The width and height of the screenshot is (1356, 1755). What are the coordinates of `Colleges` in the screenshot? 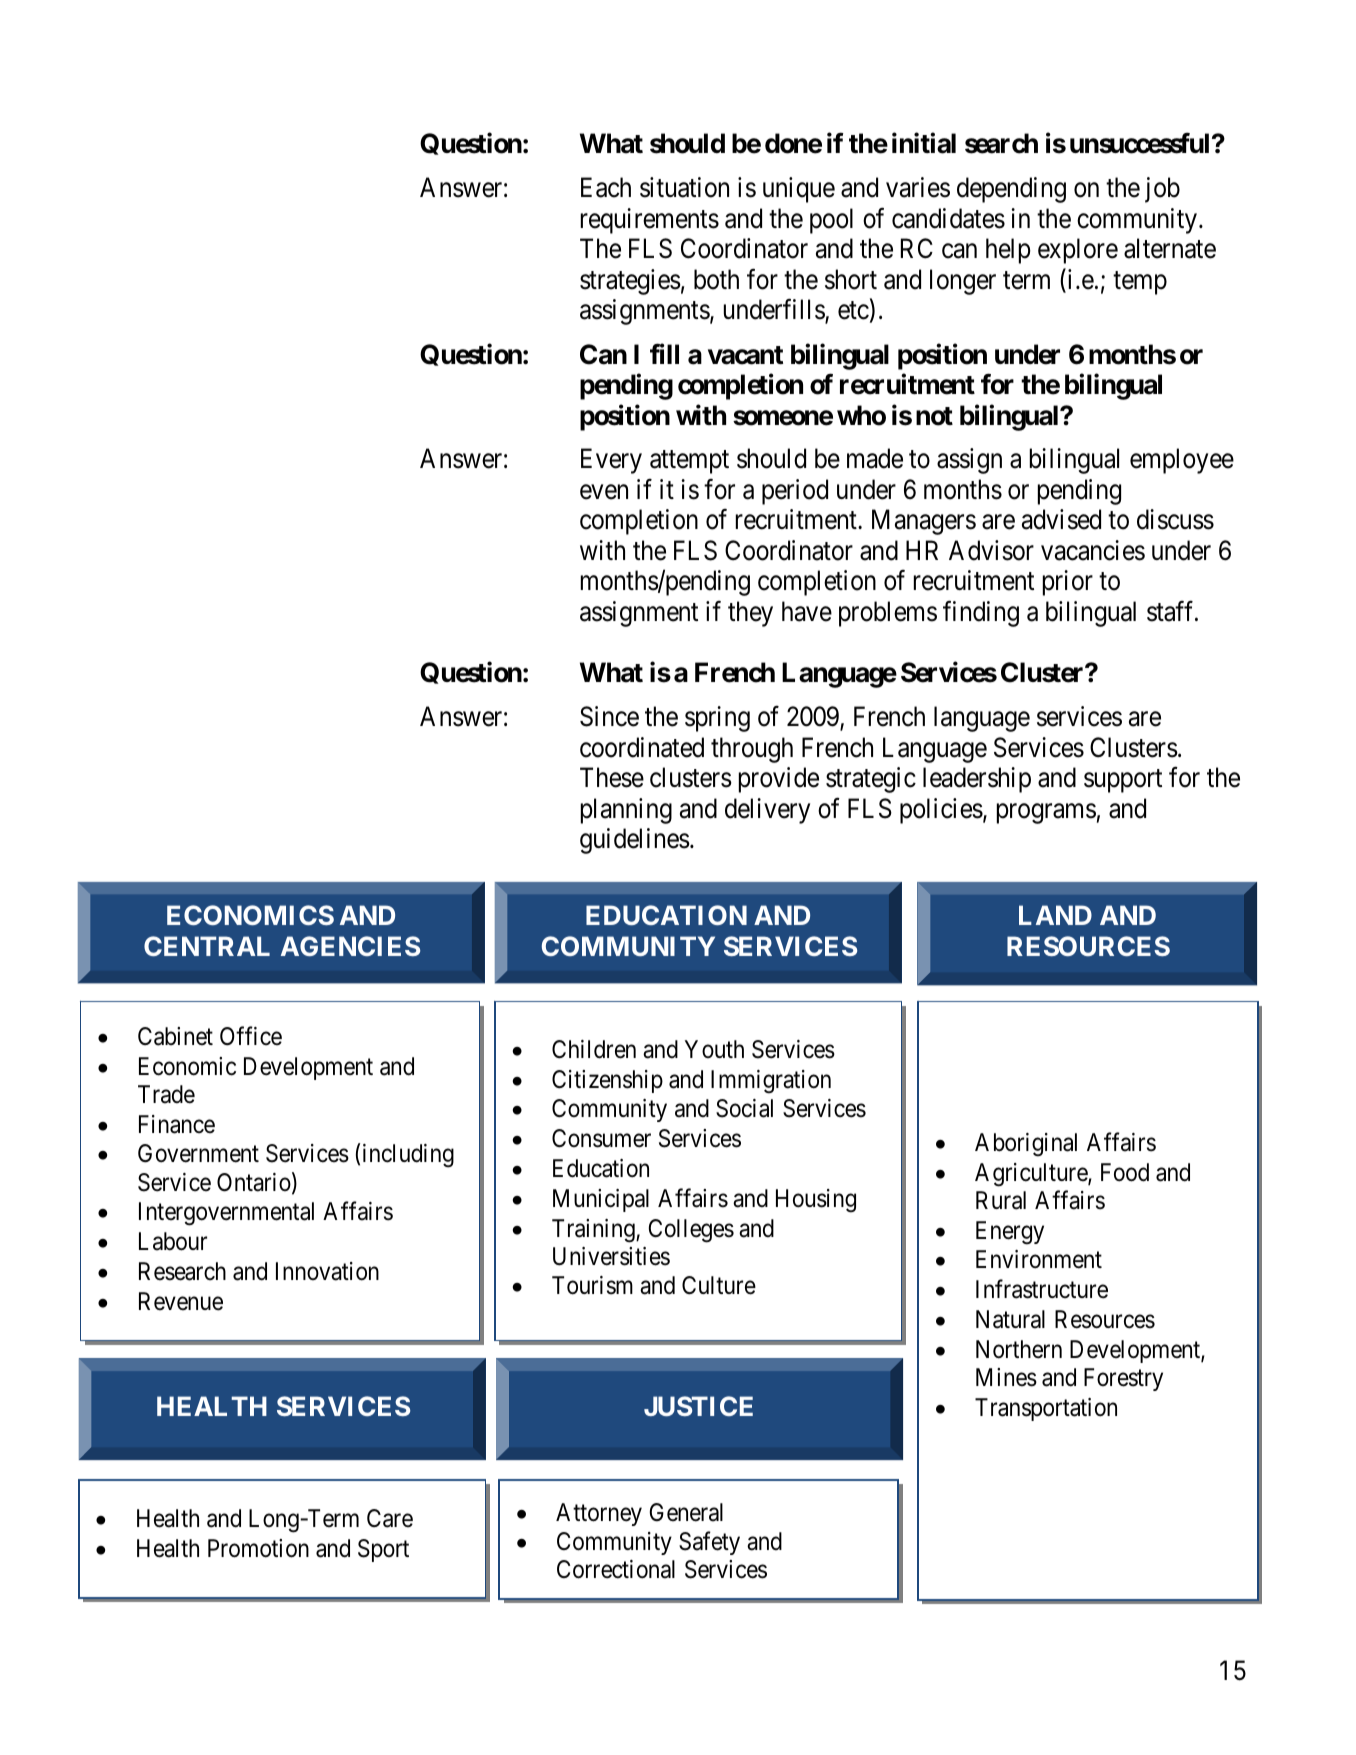 It's located at (691, 1231).
